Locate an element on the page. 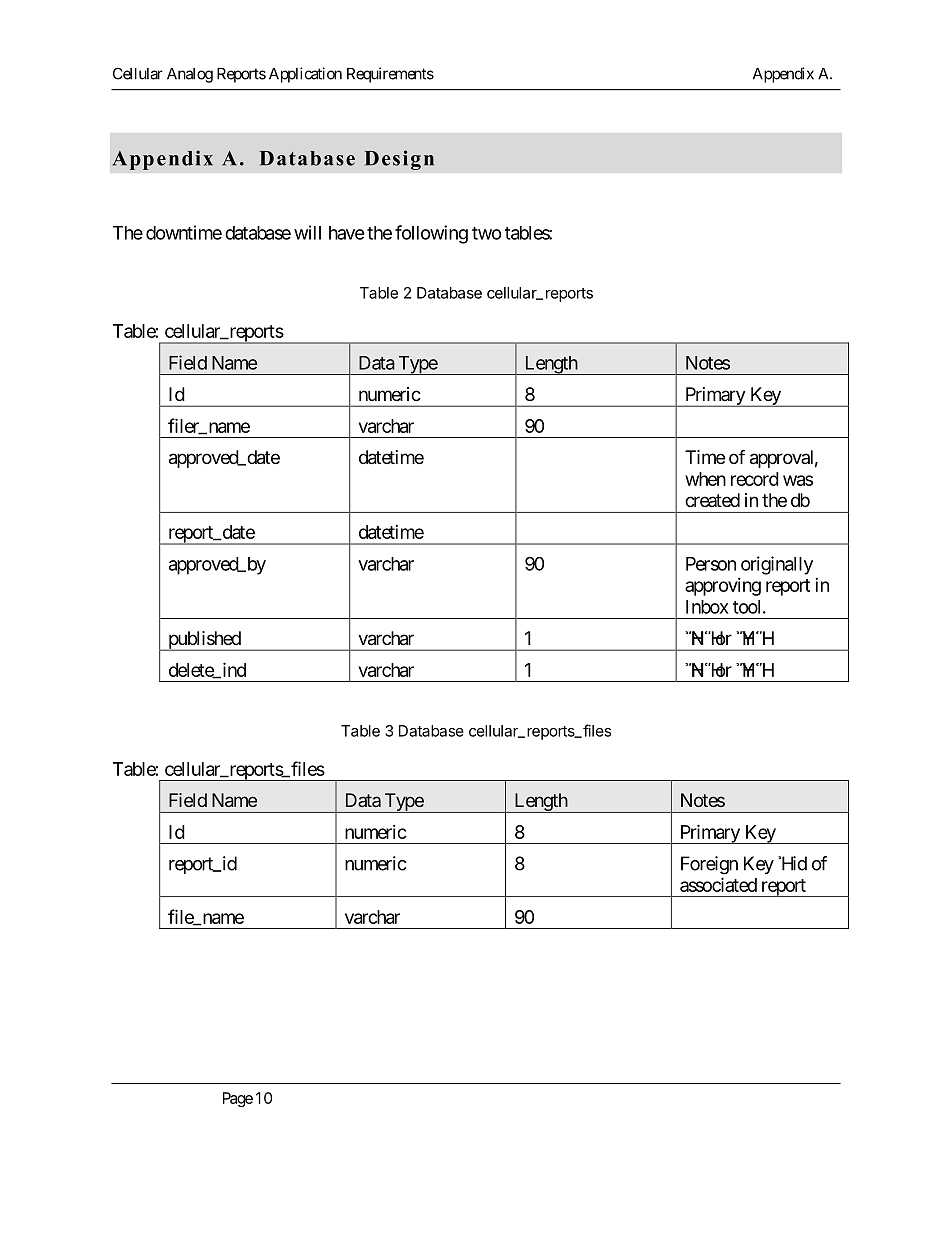  associated is located at coordinates (718, 884).
